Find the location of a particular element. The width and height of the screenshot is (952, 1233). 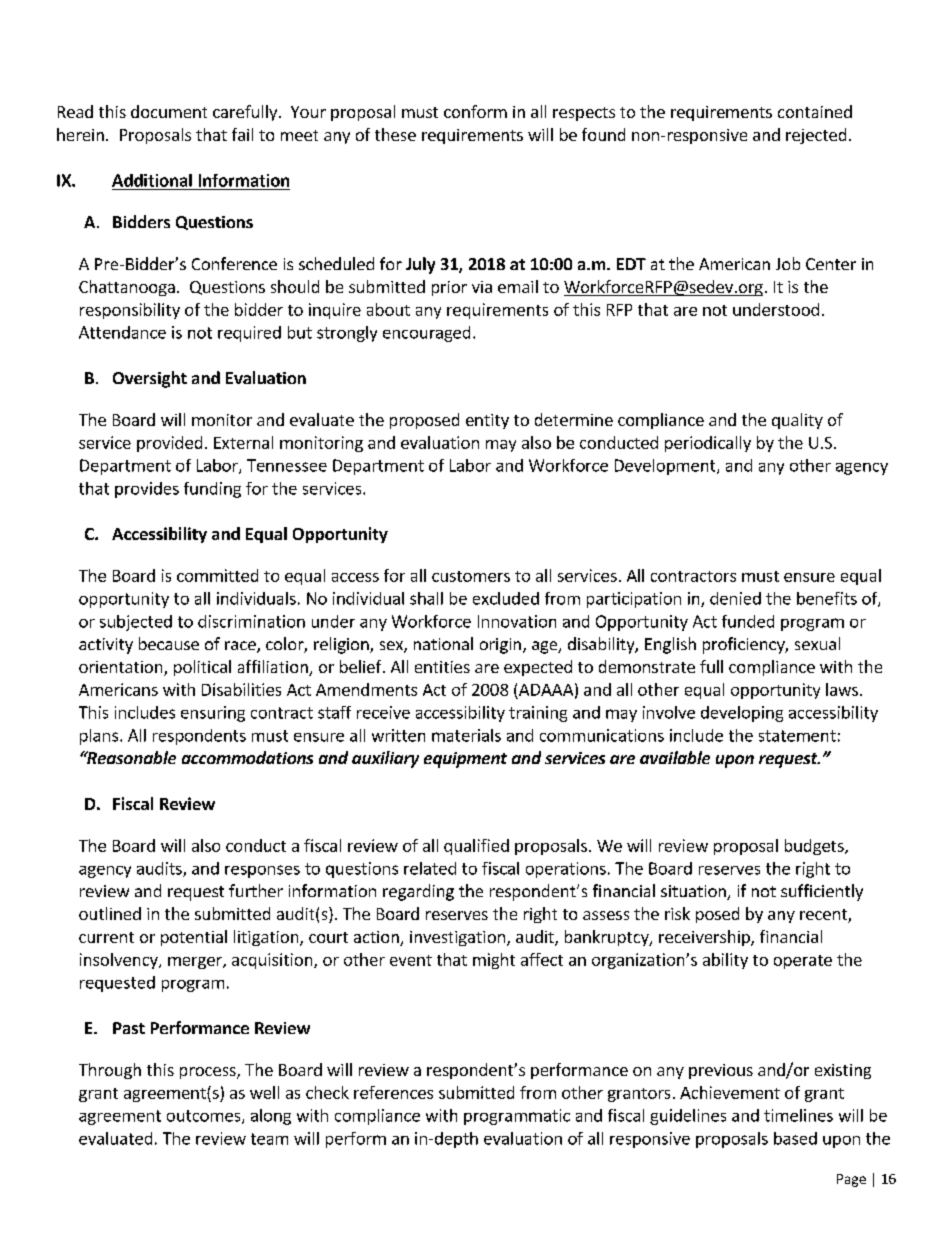

because is located at coordinates (169, 643).
